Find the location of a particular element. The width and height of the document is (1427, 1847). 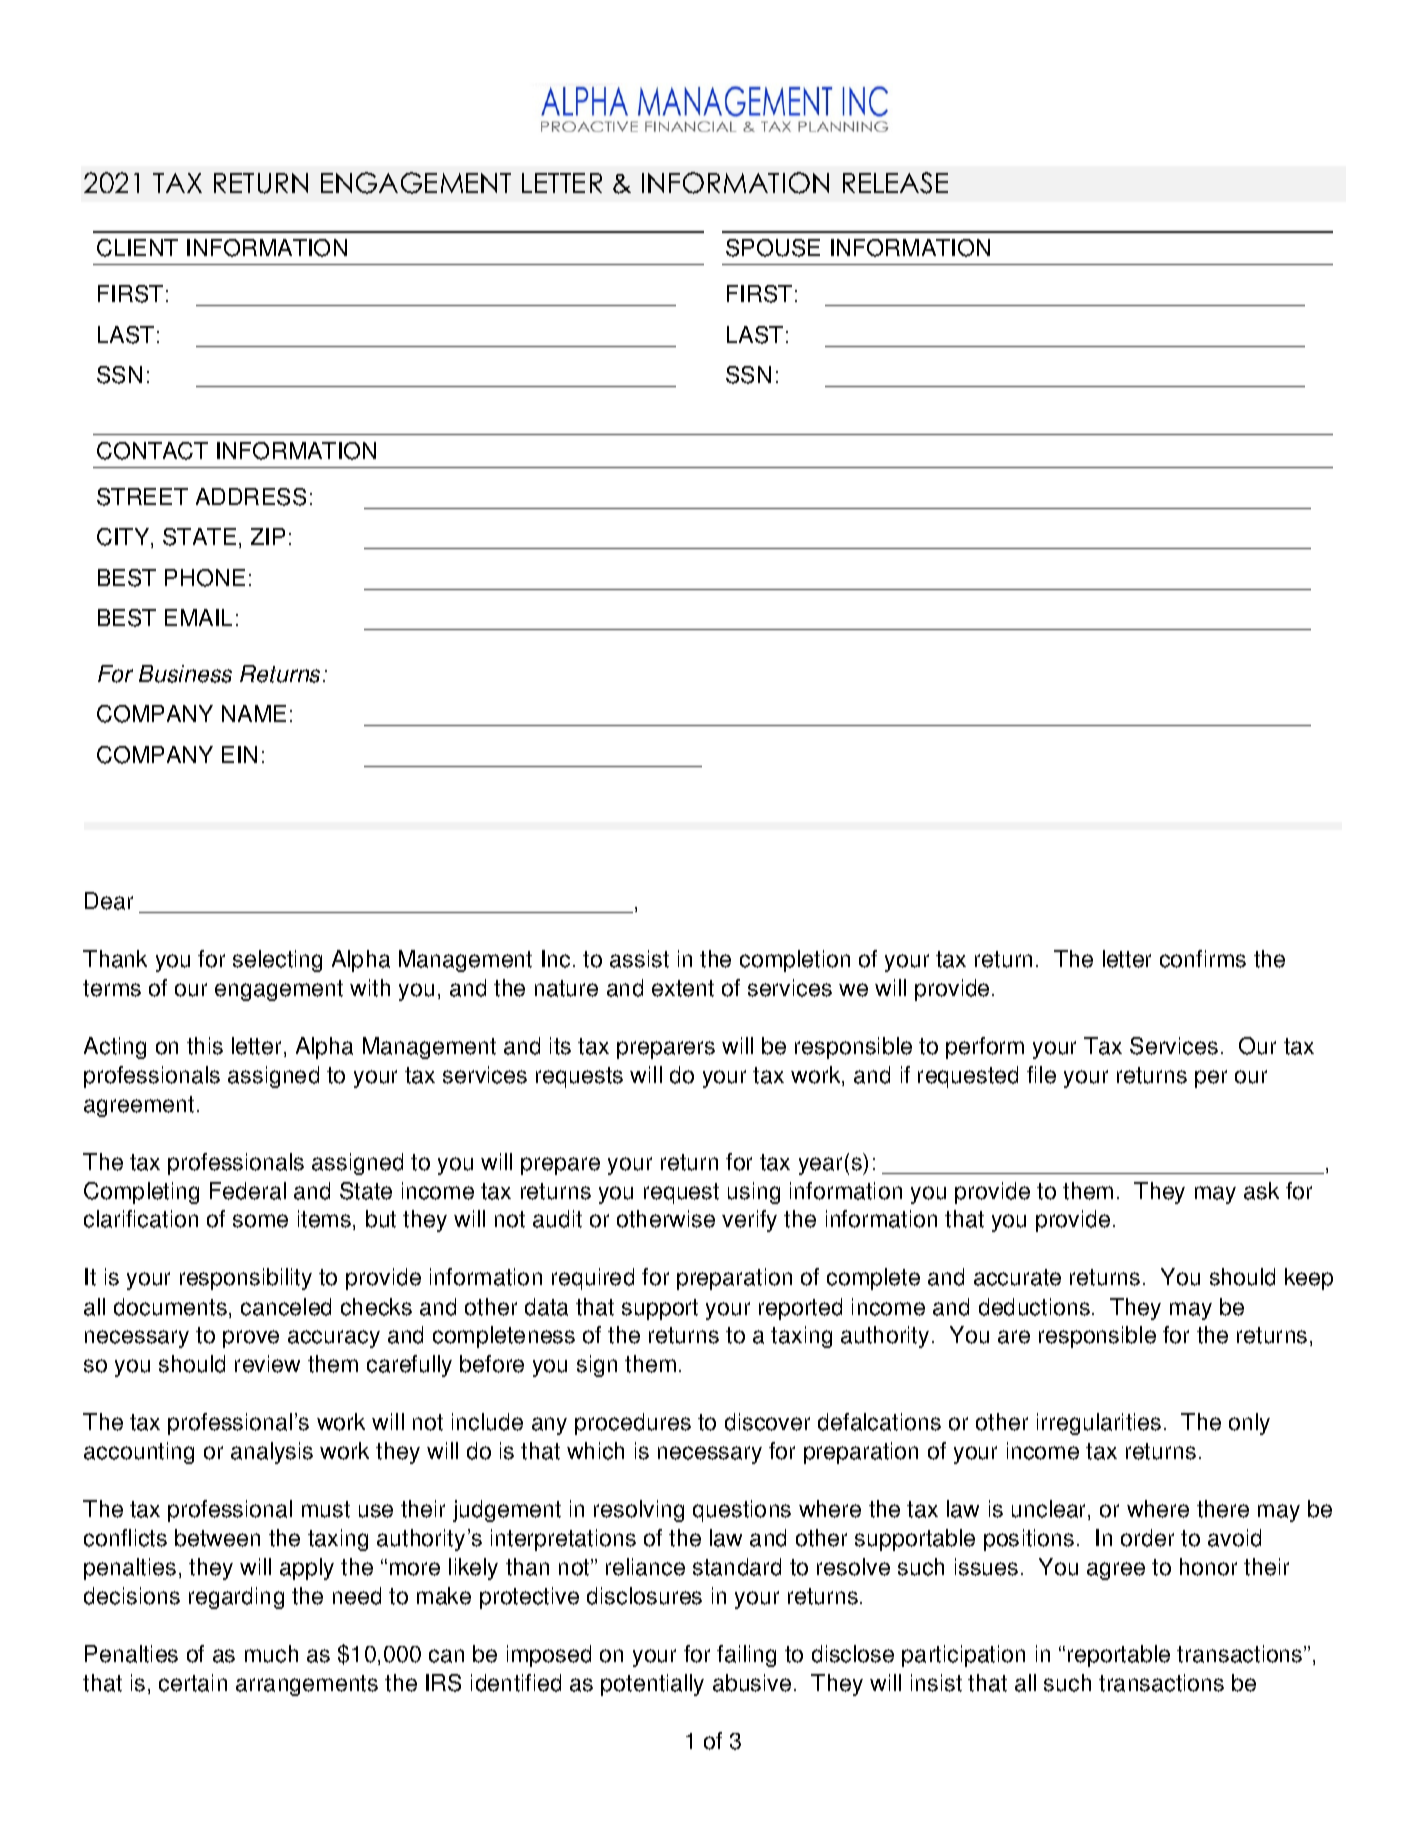

CLIENT is located at coordinates (137, 248).
